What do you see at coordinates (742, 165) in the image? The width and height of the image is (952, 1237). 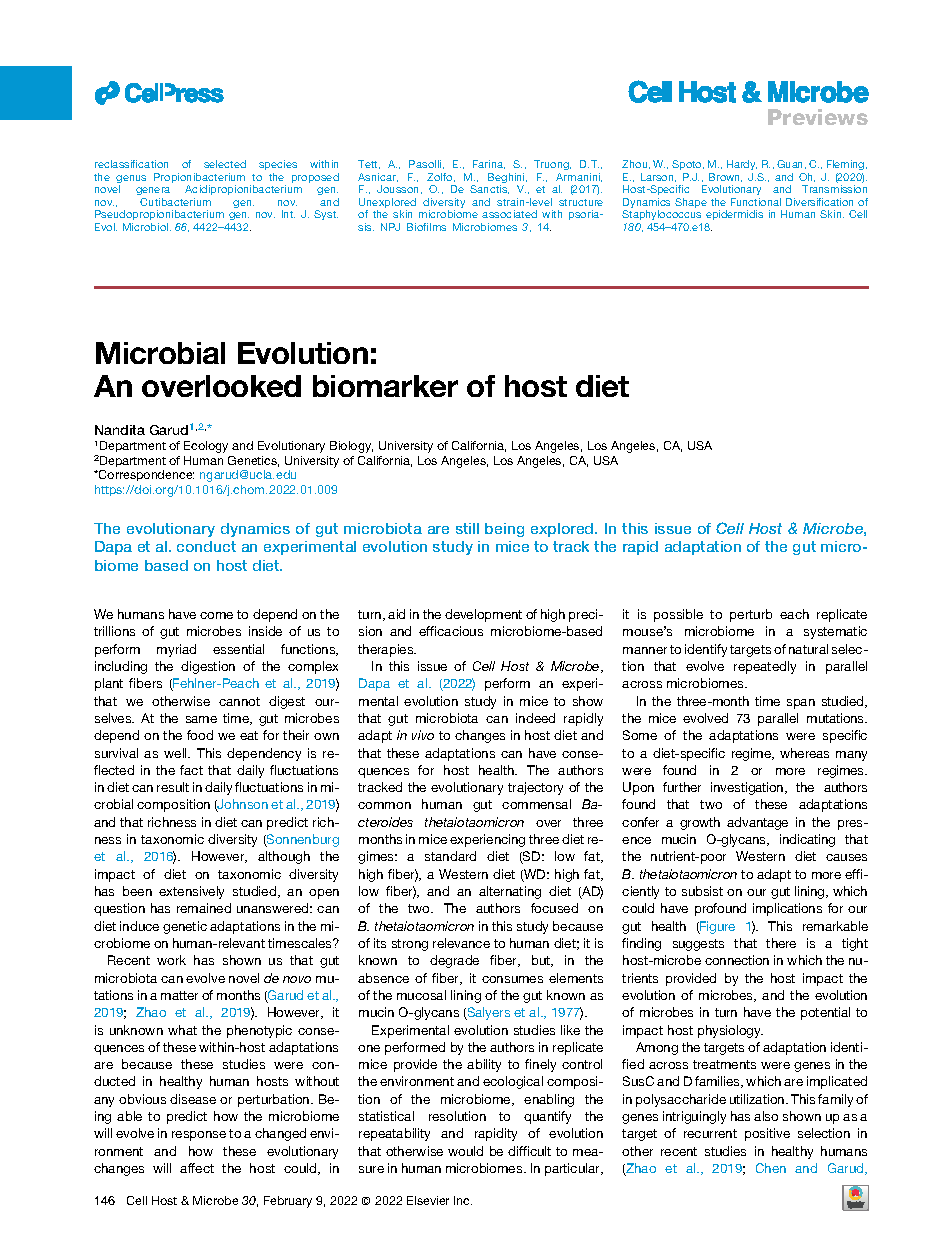 I see `Hardy` at bounding box center [742, 165].
